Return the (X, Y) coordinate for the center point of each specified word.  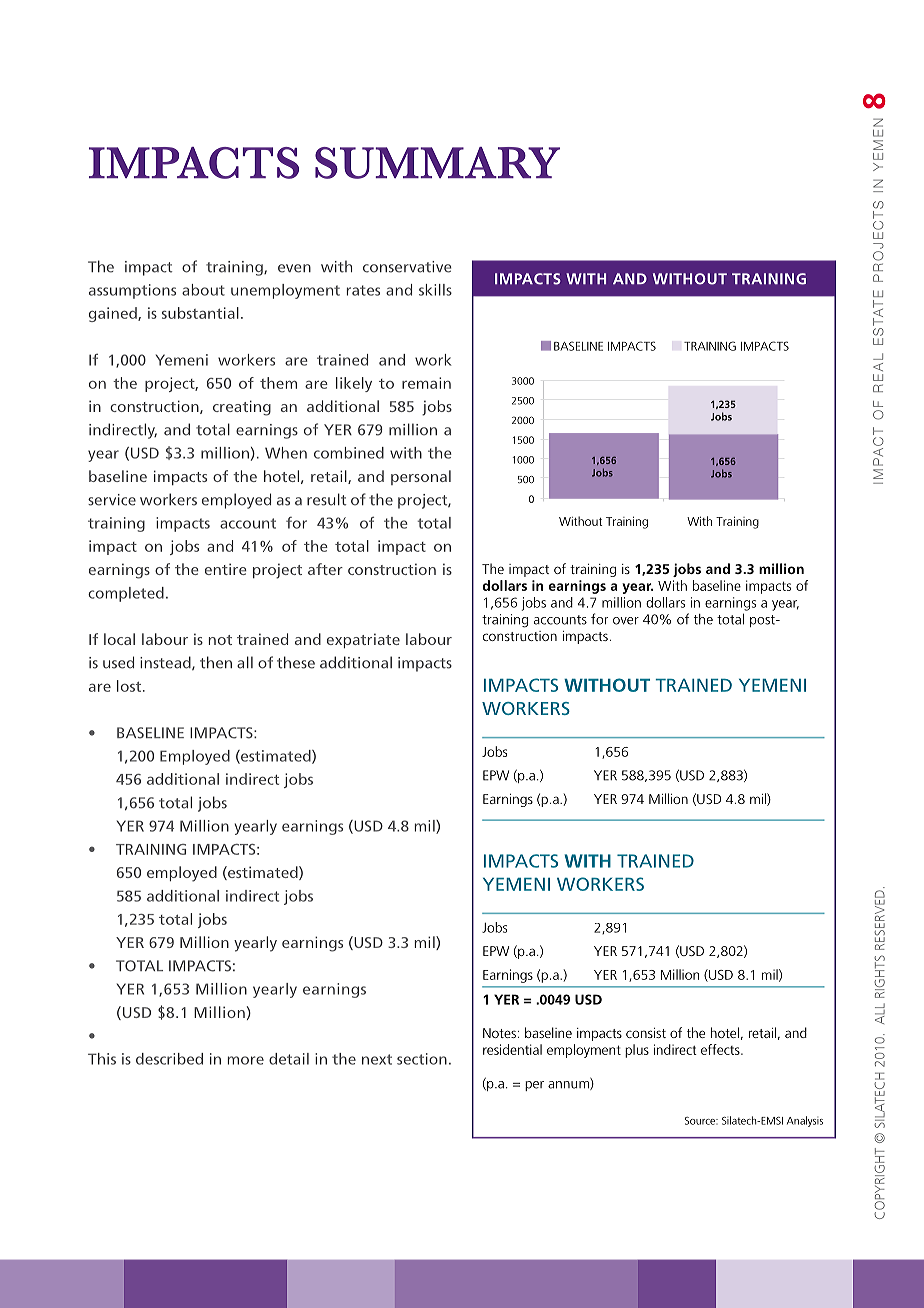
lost (129, 686)
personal (421, 477)
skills (435, 290)
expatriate (363, 640)
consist (646, 1033)
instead (166, 663)
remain (426, 383)
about (203, 290)
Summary (437, 163)
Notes (499, 1033)
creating (242, 408)
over (626, 621)
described (169, 1059)
